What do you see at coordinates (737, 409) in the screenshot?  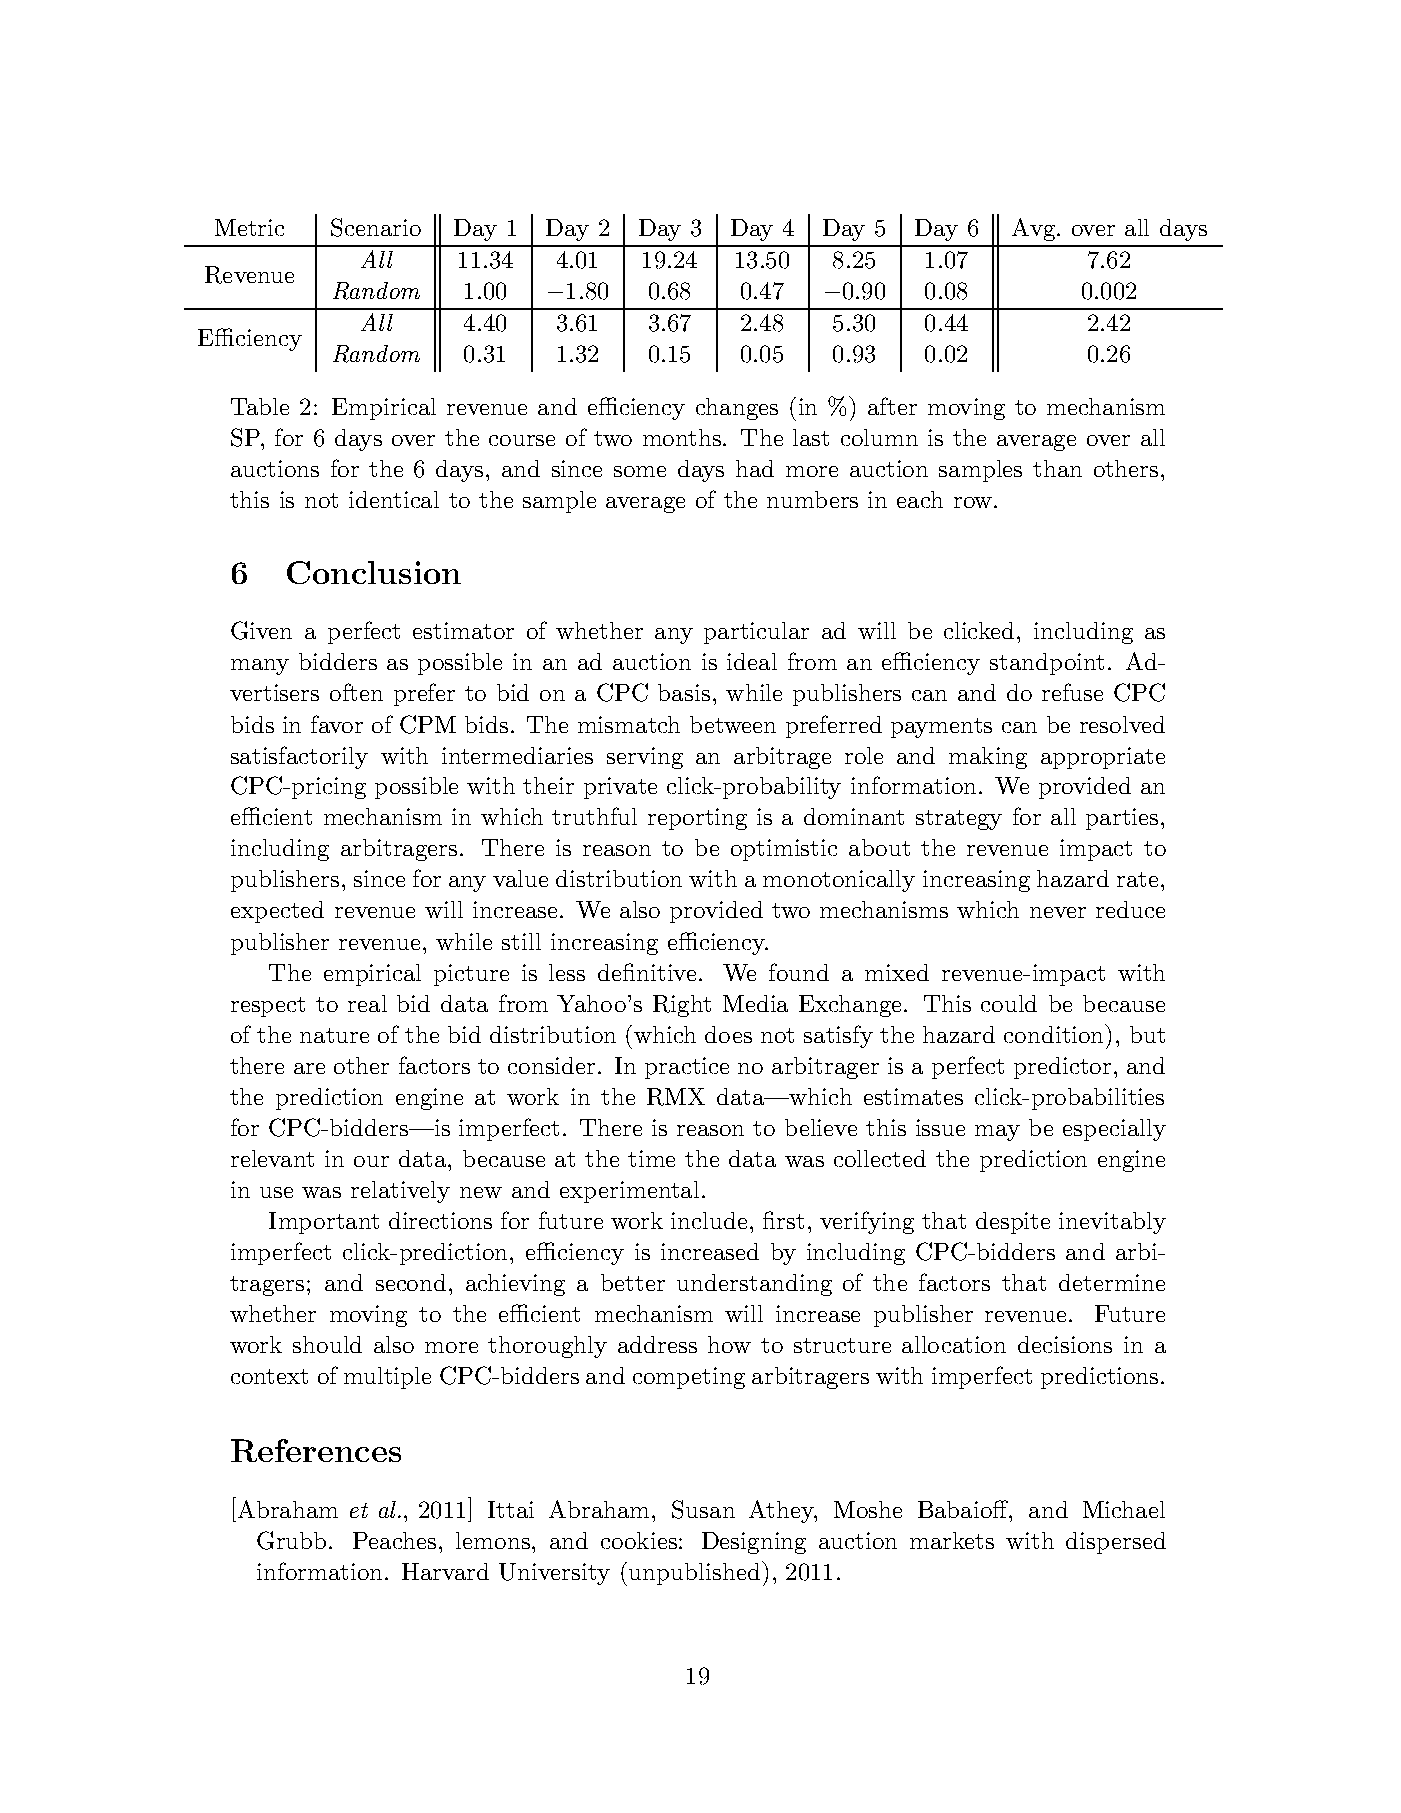 I see `changes` at bounding box center [737, 409].
